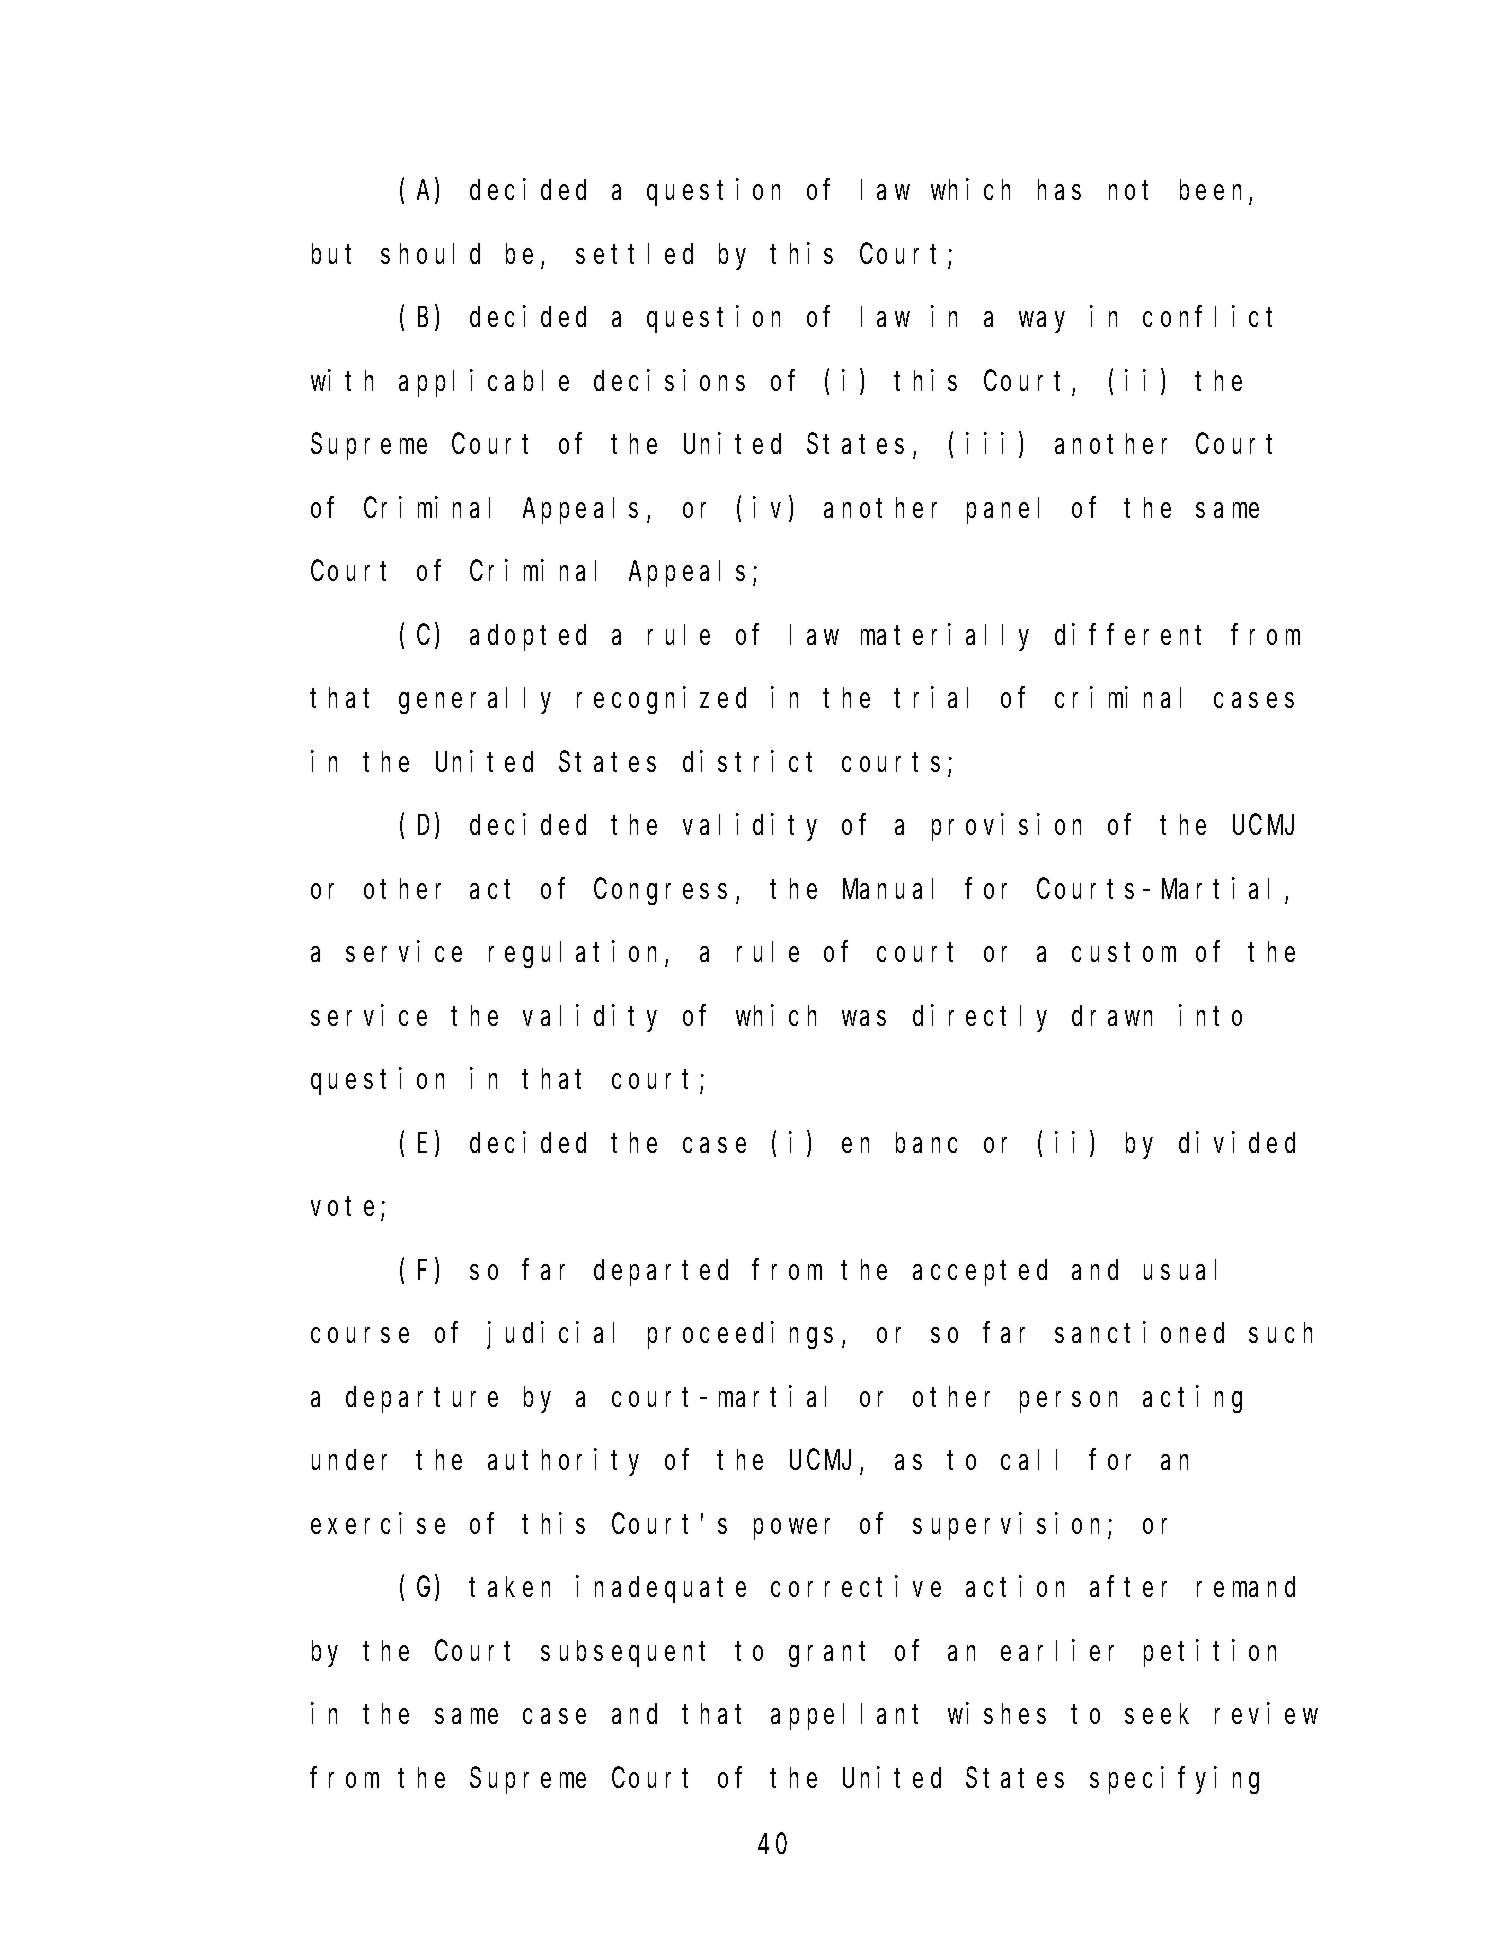  What do you see at coordinates (1266, 1713) in the page?
I see `review` at bounding box center [1266, 1713].
